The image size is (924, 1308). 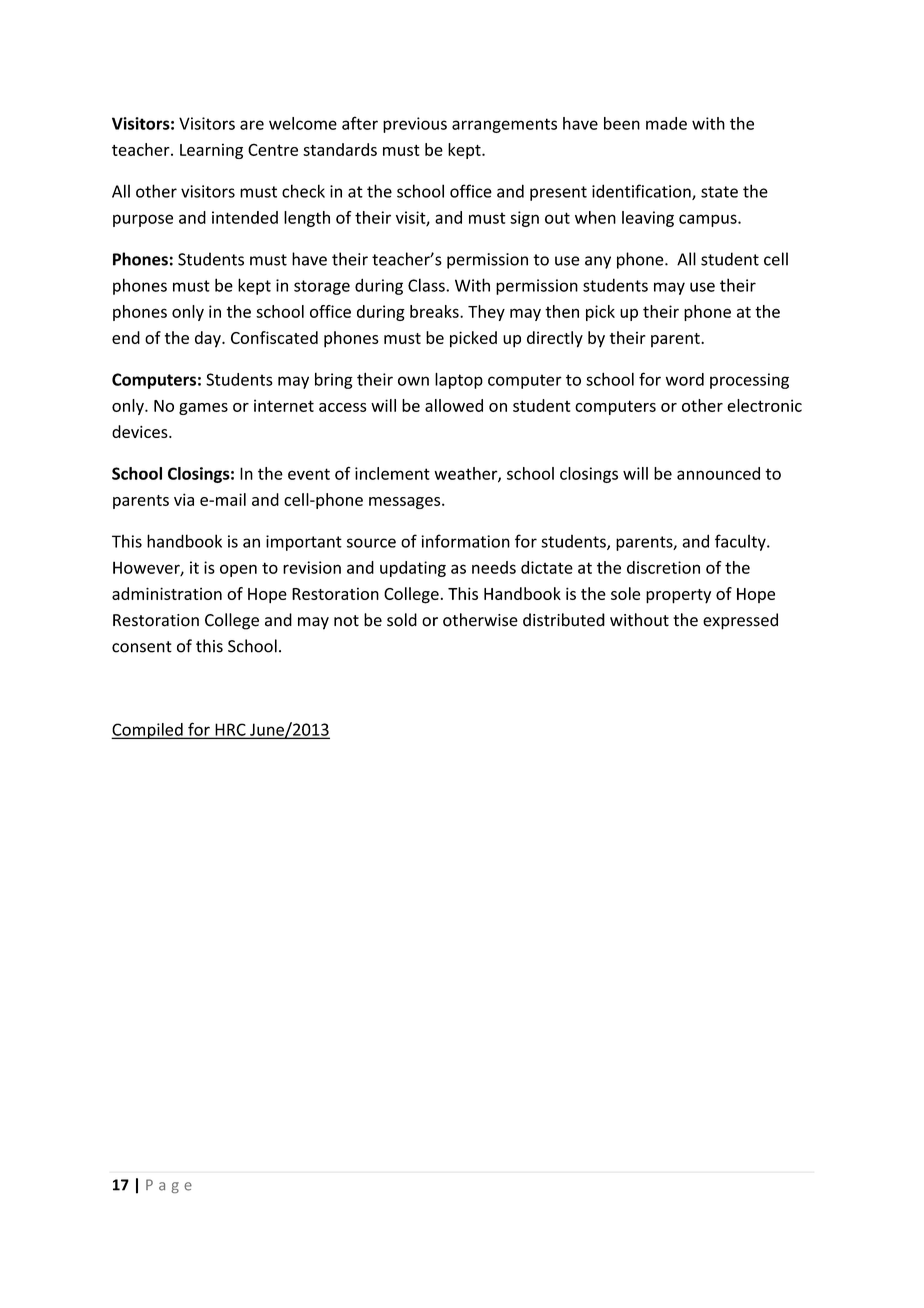 I want to click on sold, so click(x=402, y=620).
